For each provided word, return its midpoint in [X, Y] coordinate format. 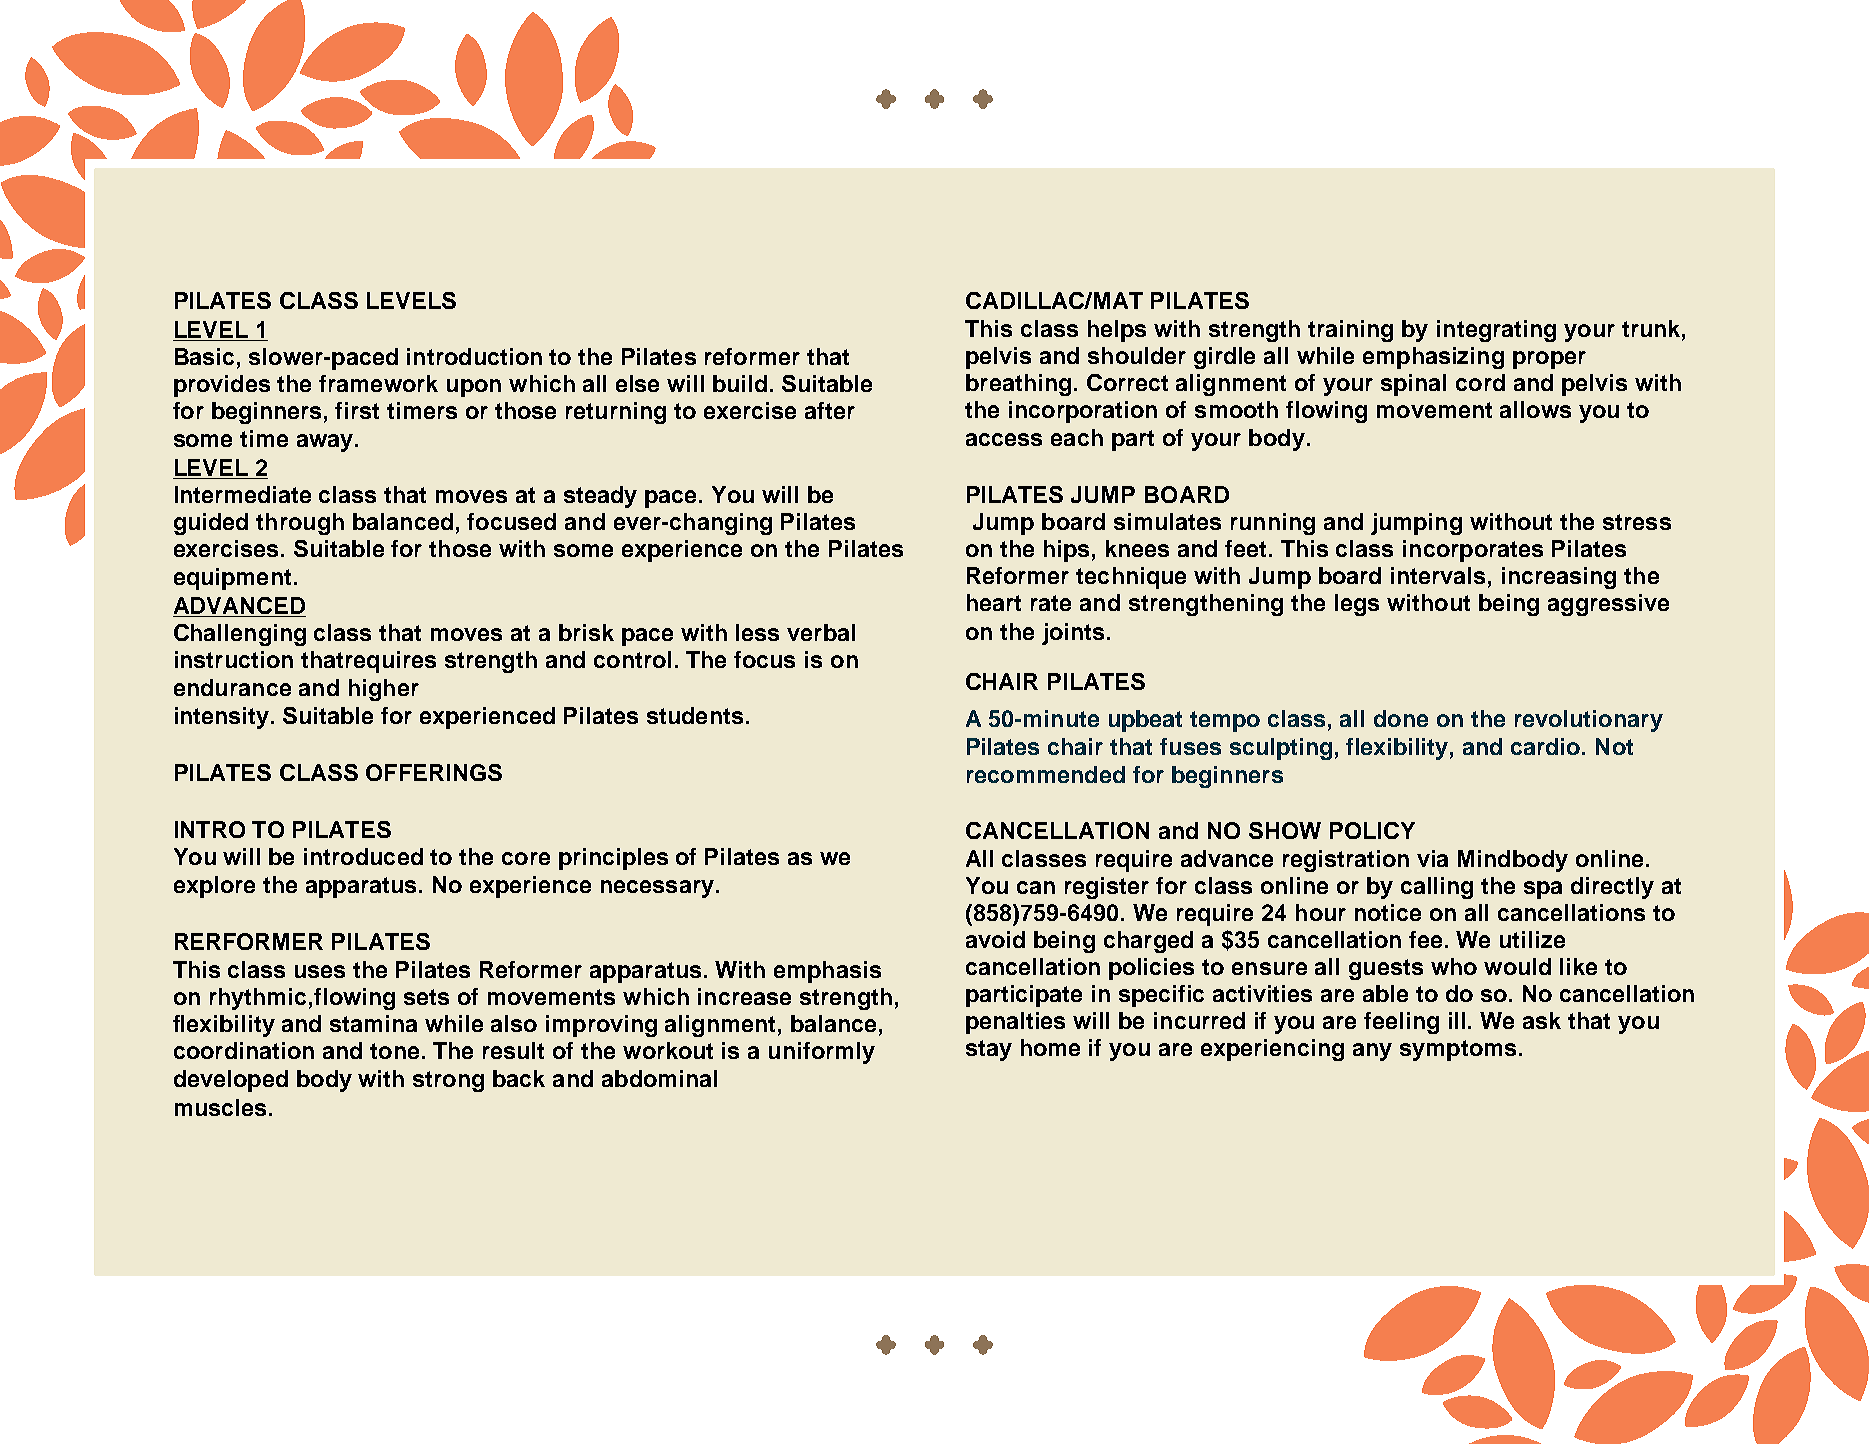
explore [214, 887]
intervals [1438, 575]
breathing [1018, 385]
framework [378, 383]
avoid [995, 939]
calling [1437, 888]
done [1401, 718]
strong [448, 1081]
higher [384, 690]
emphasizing [1433, 358]
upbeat [1145, 721]
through [300, 524]
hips [1066, 551]
